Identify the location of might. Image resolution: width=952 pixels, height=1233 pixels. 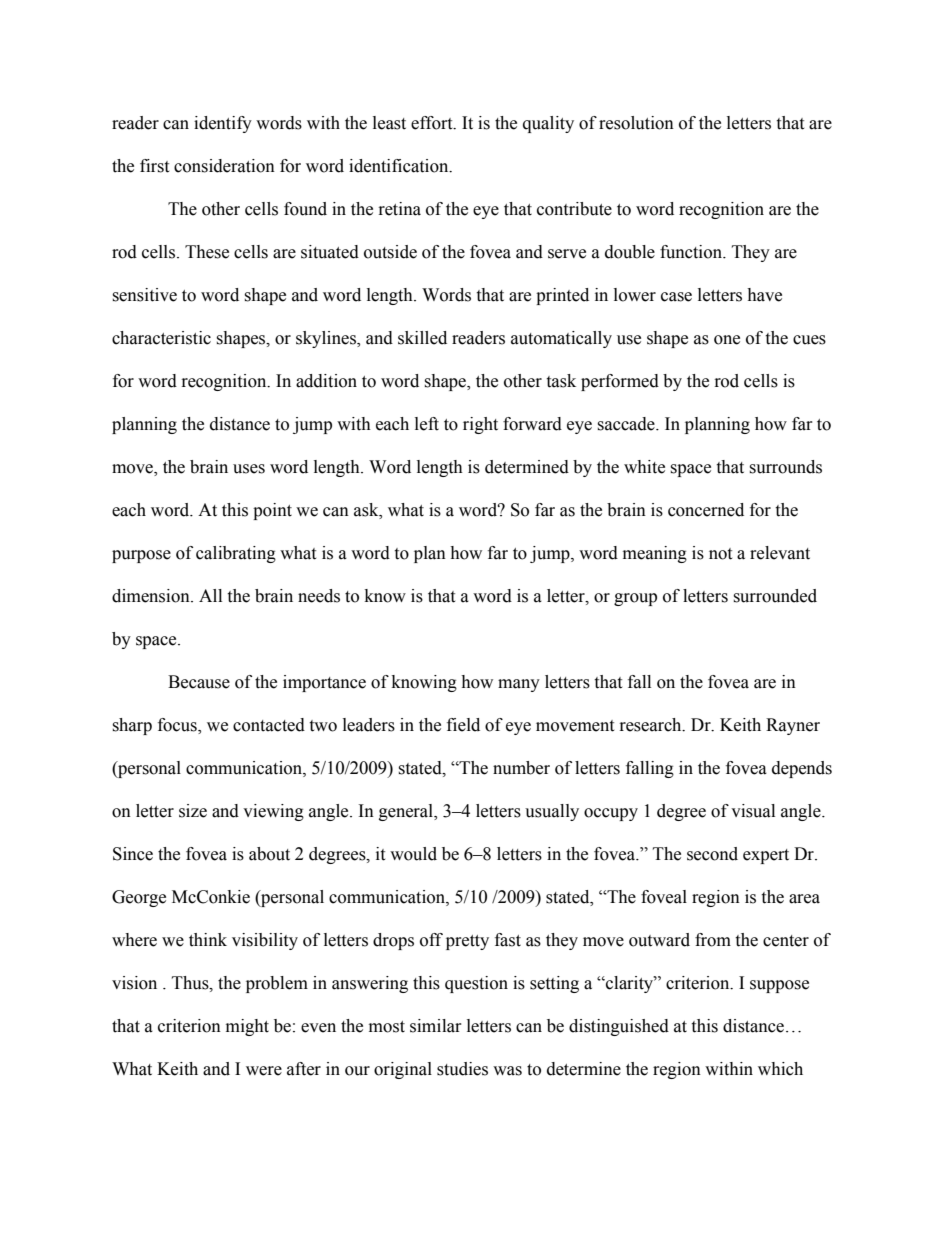
(247, 1027).
